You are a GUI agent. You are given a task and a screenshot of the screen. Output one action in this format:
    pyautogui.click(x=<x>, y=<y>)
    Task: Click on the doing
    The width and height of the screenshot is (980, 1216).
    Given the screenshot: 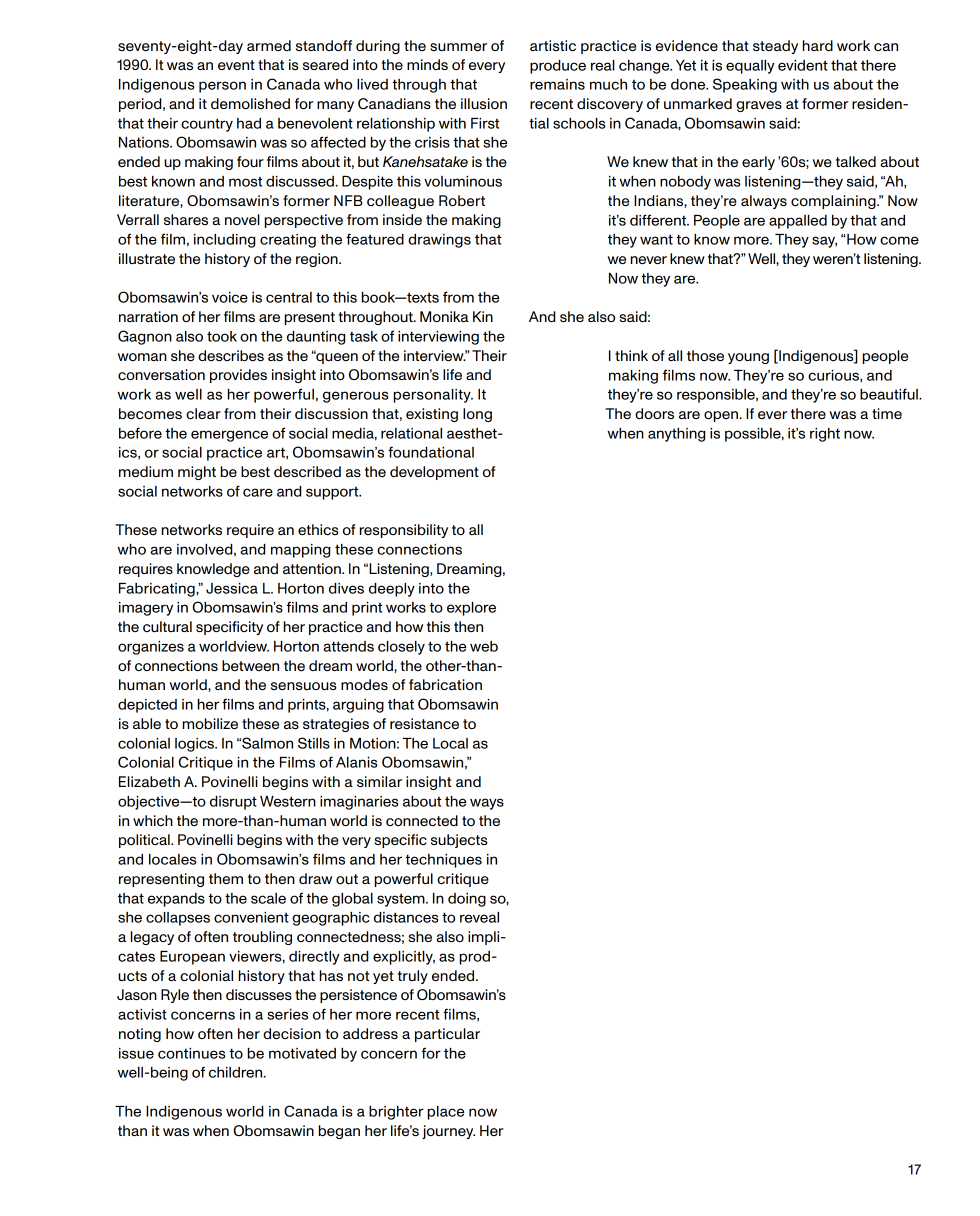 What is the action you would take?
    pyautogui.click(x=467, y=900)
